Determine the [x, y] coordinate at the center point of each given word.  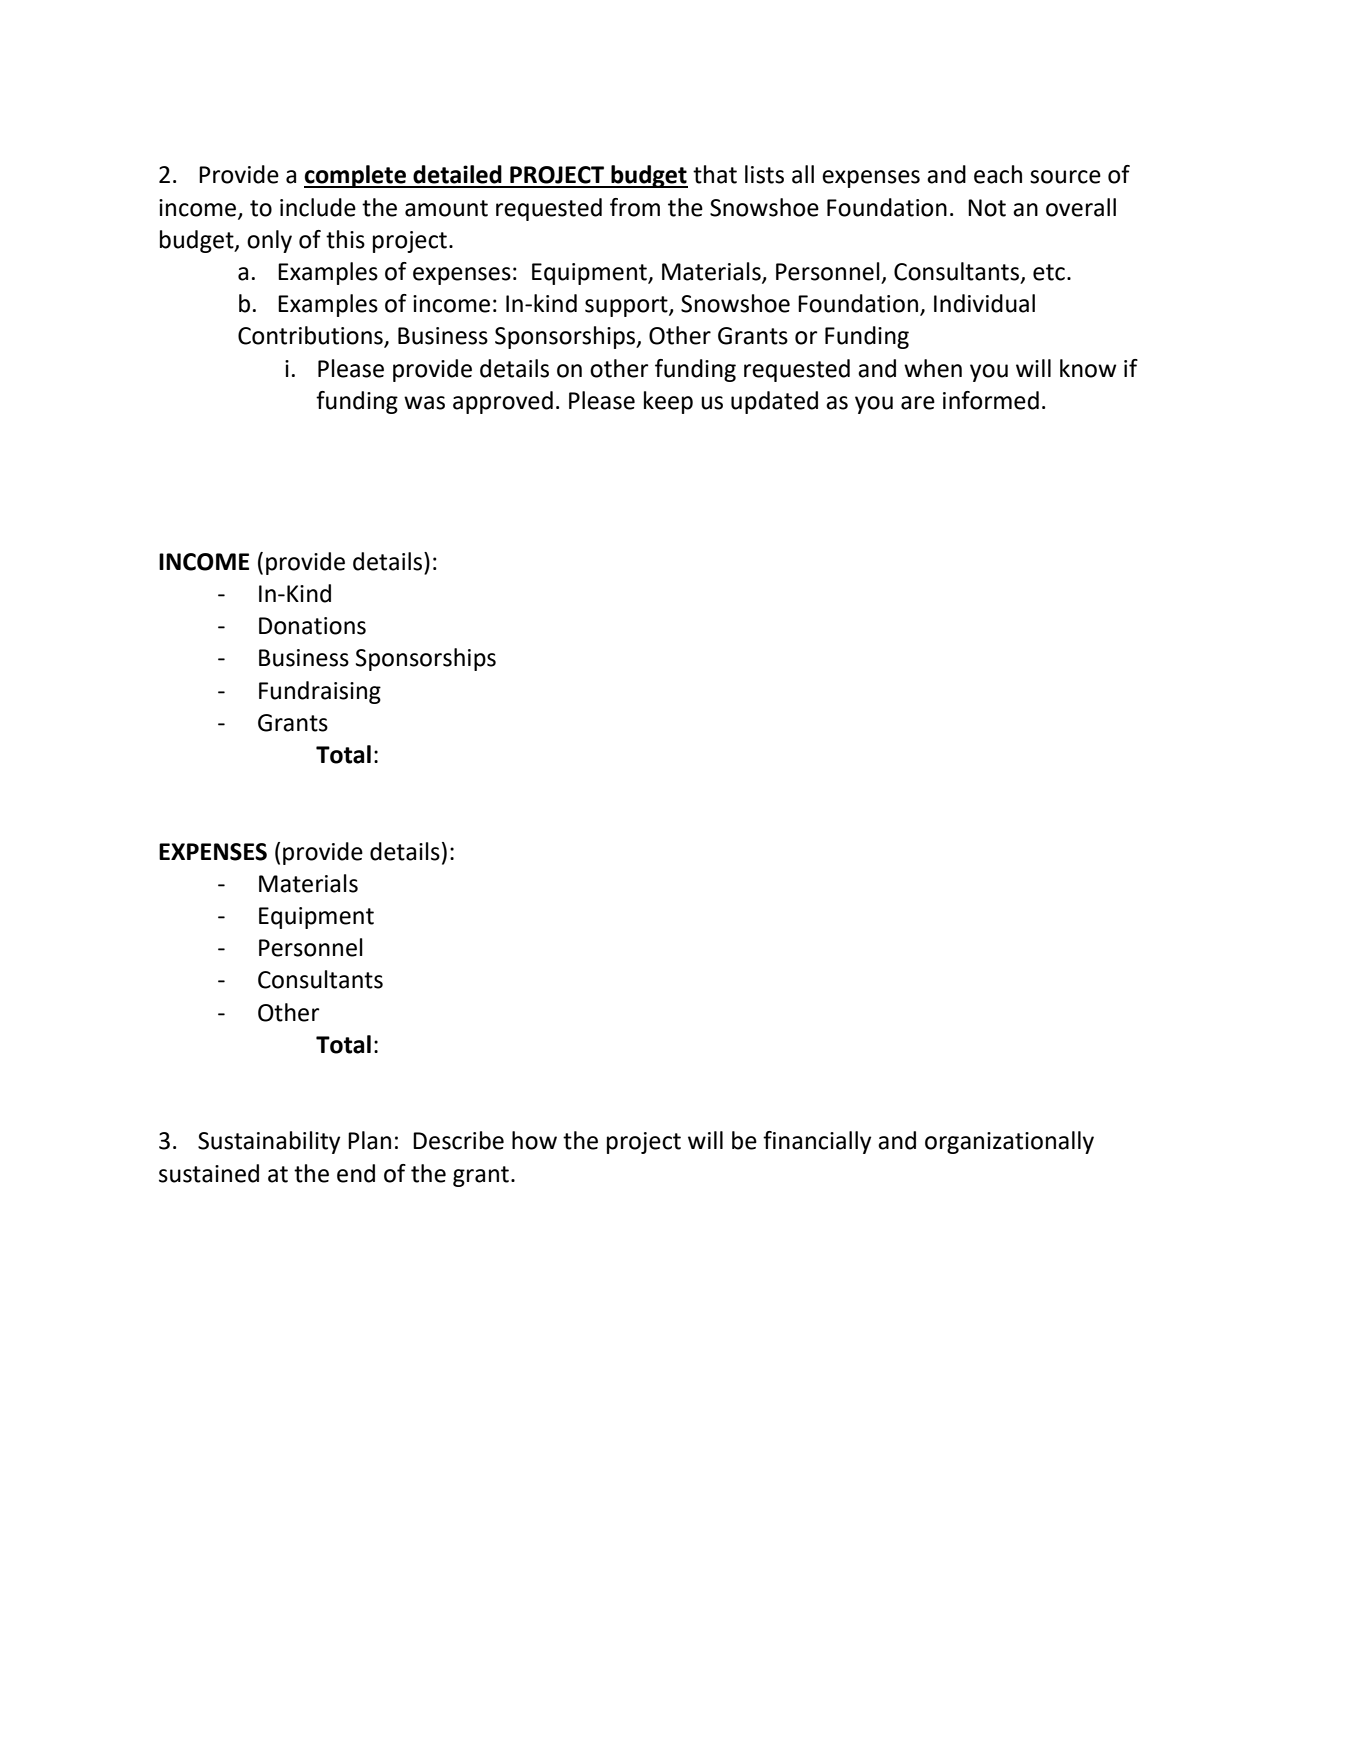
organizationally [1009, 1142]
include [318, 207]
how [534, 1140]
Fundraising [320, 692]
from [635, 207]
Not [987, 208]
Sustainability [269, 1142]
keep [668, 402]
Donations [312, 626]
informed [991, 400]
